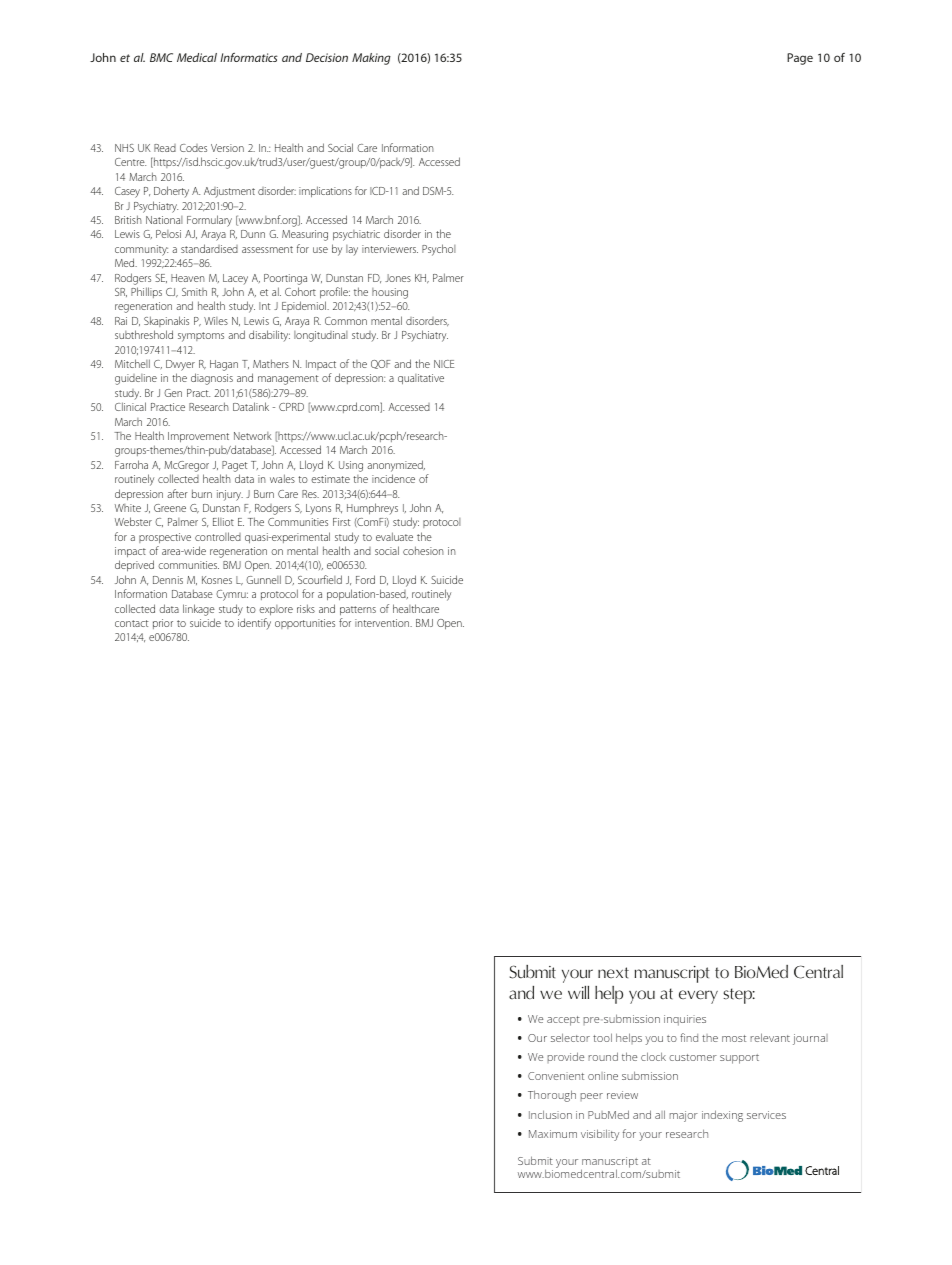  What do you see at coordinates (197, 57) in the screenshot?
I see `Medical` at bounding box center [197, 57].
